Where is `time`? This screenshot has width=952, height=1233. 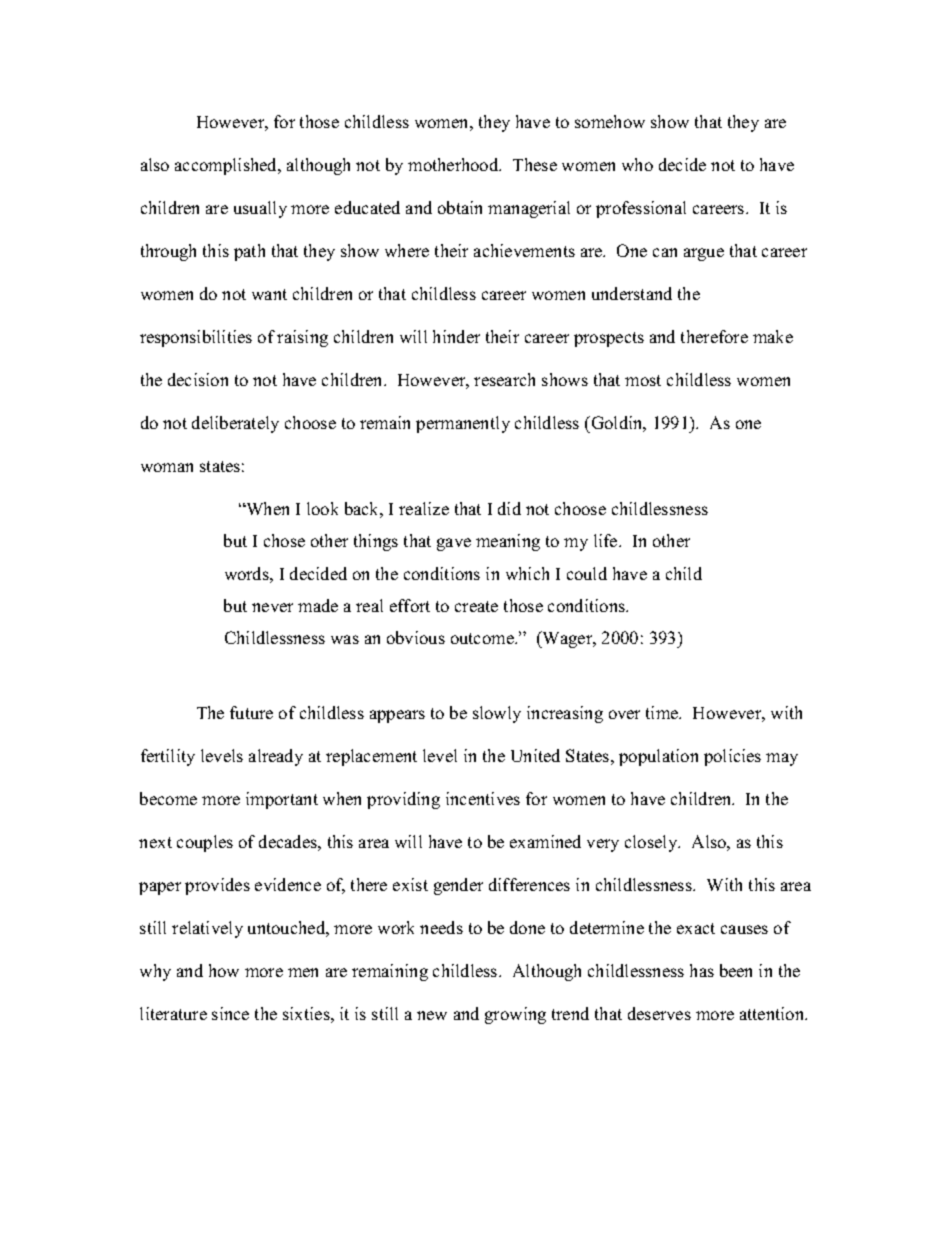
time is located at coordinates (663, 712).
